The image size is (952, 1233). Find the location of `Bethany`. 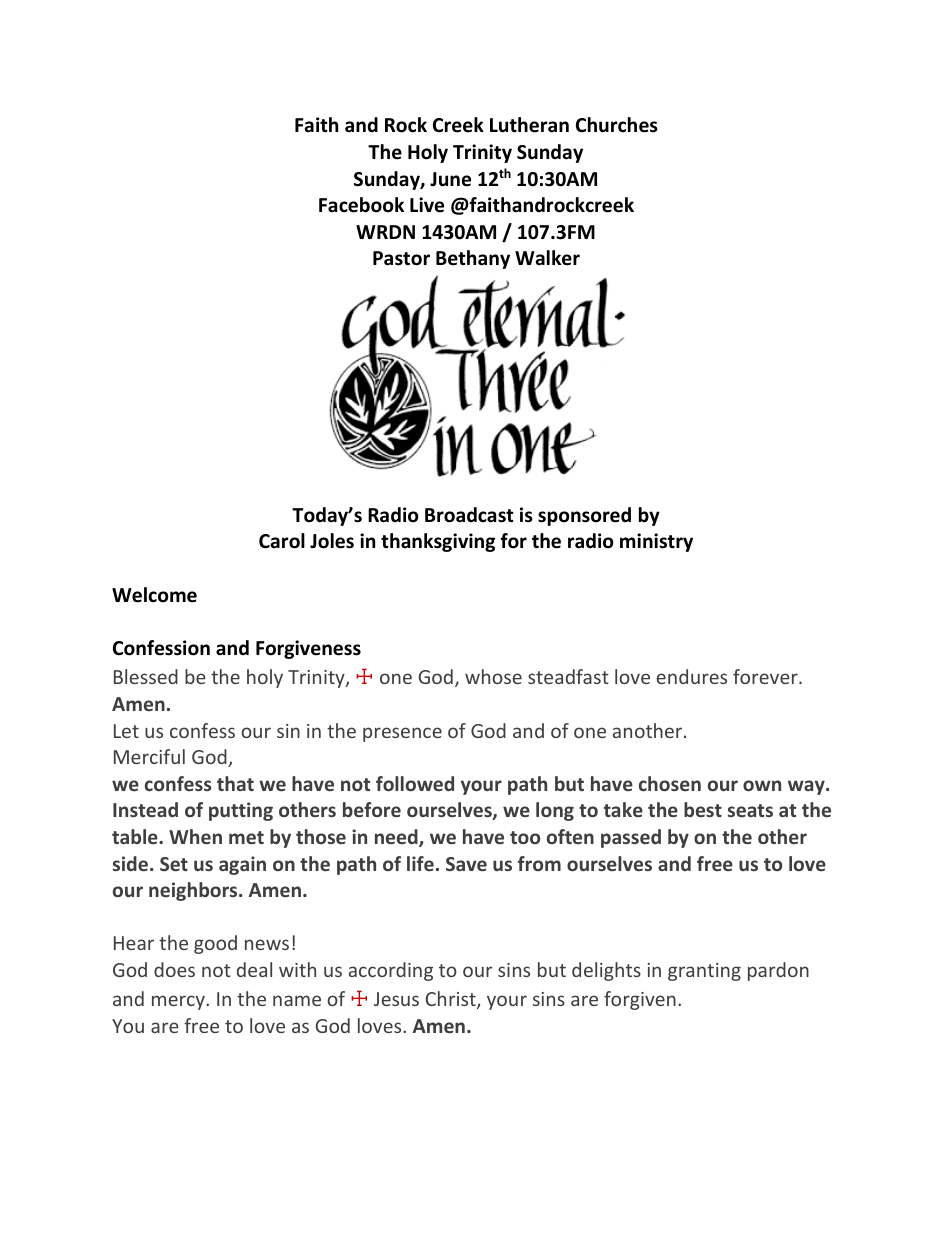

Bethany is located at coordinates (473, 259).
